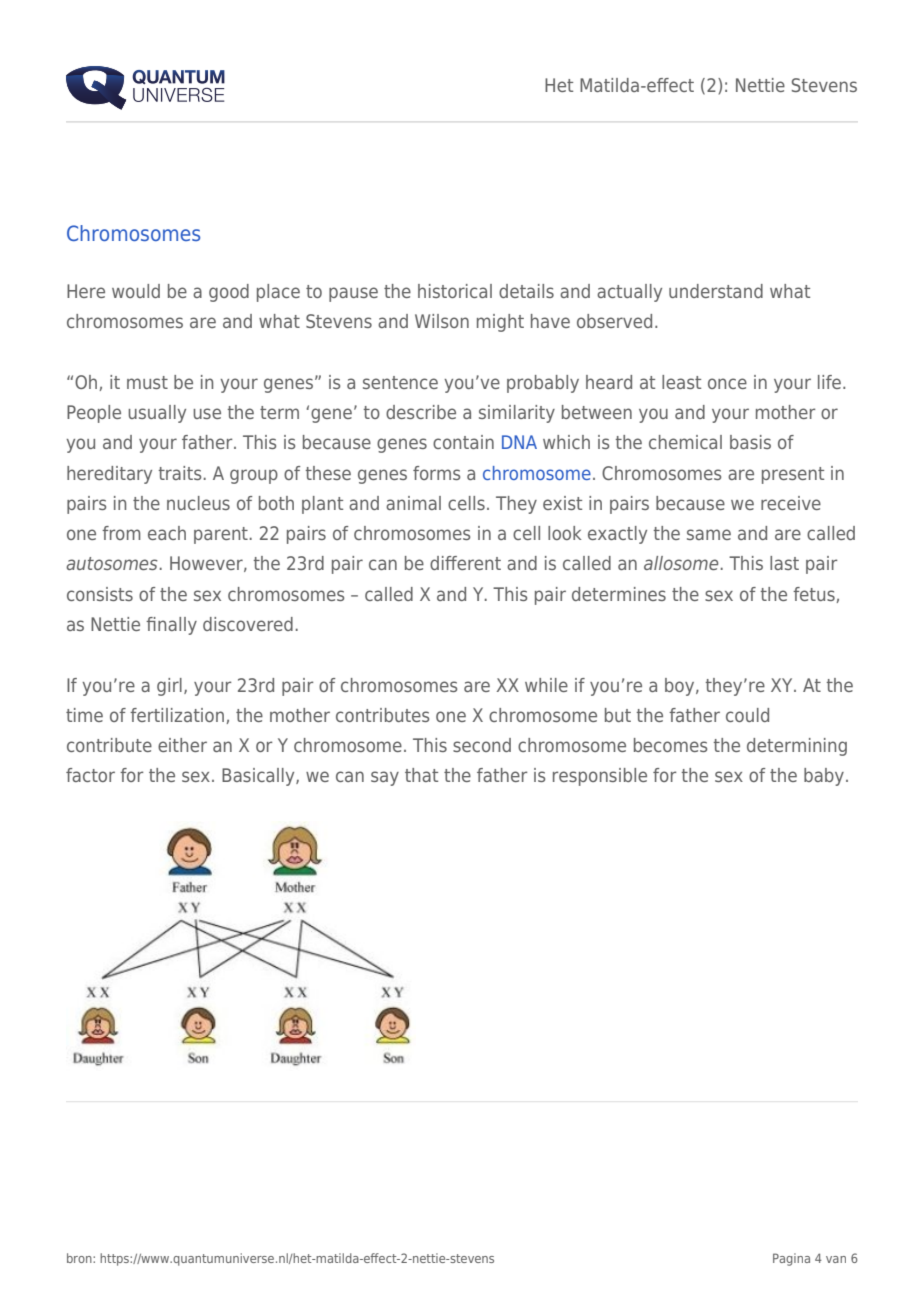 Image resolution: width=924 pixels, height=1308 pixels. Describe the element at coordinates (716, 291) in the screenshot. I see `understand` at that location.
